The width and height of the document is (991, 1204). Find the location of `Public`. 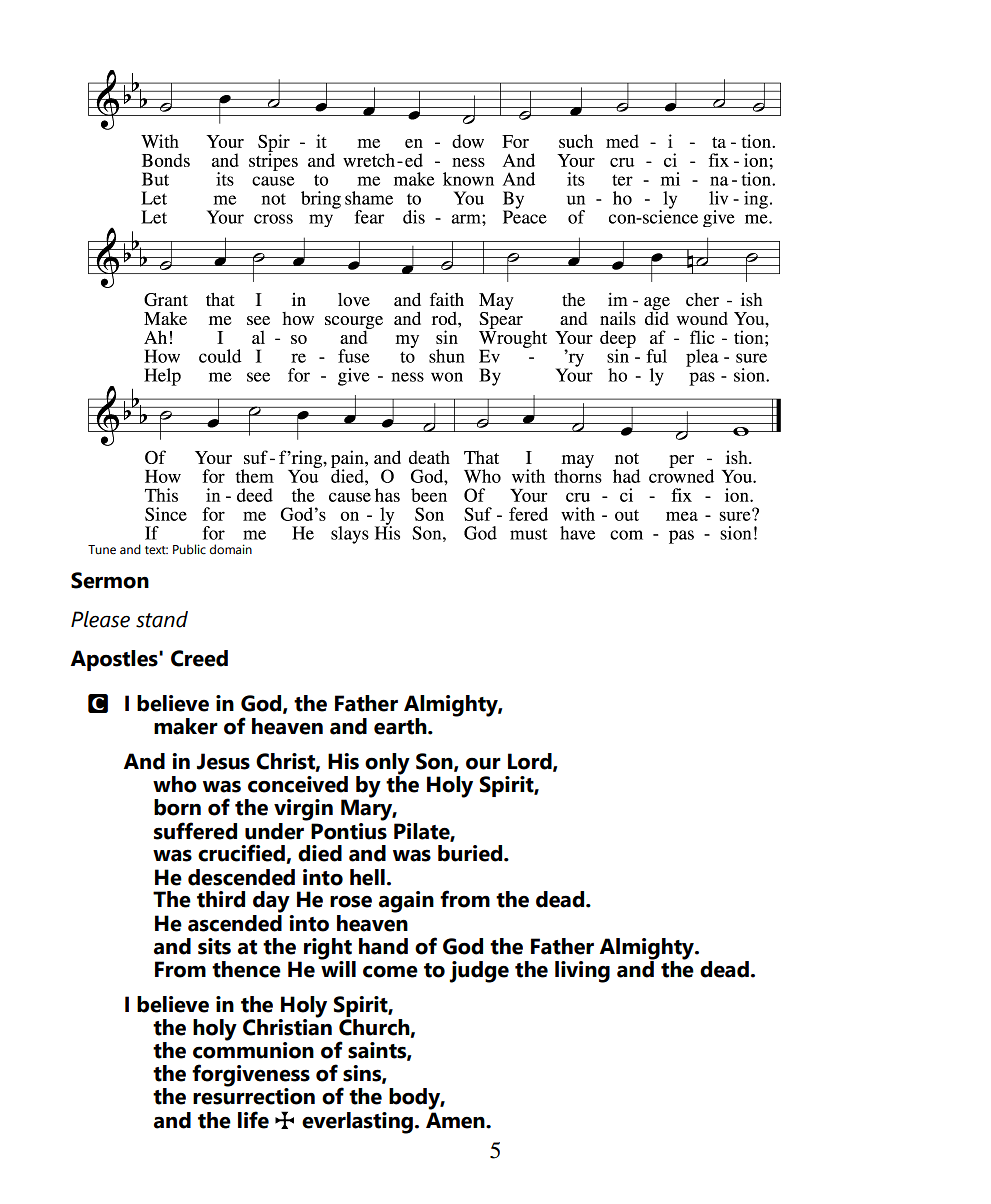

Public is located at coordinates (189, 549).
